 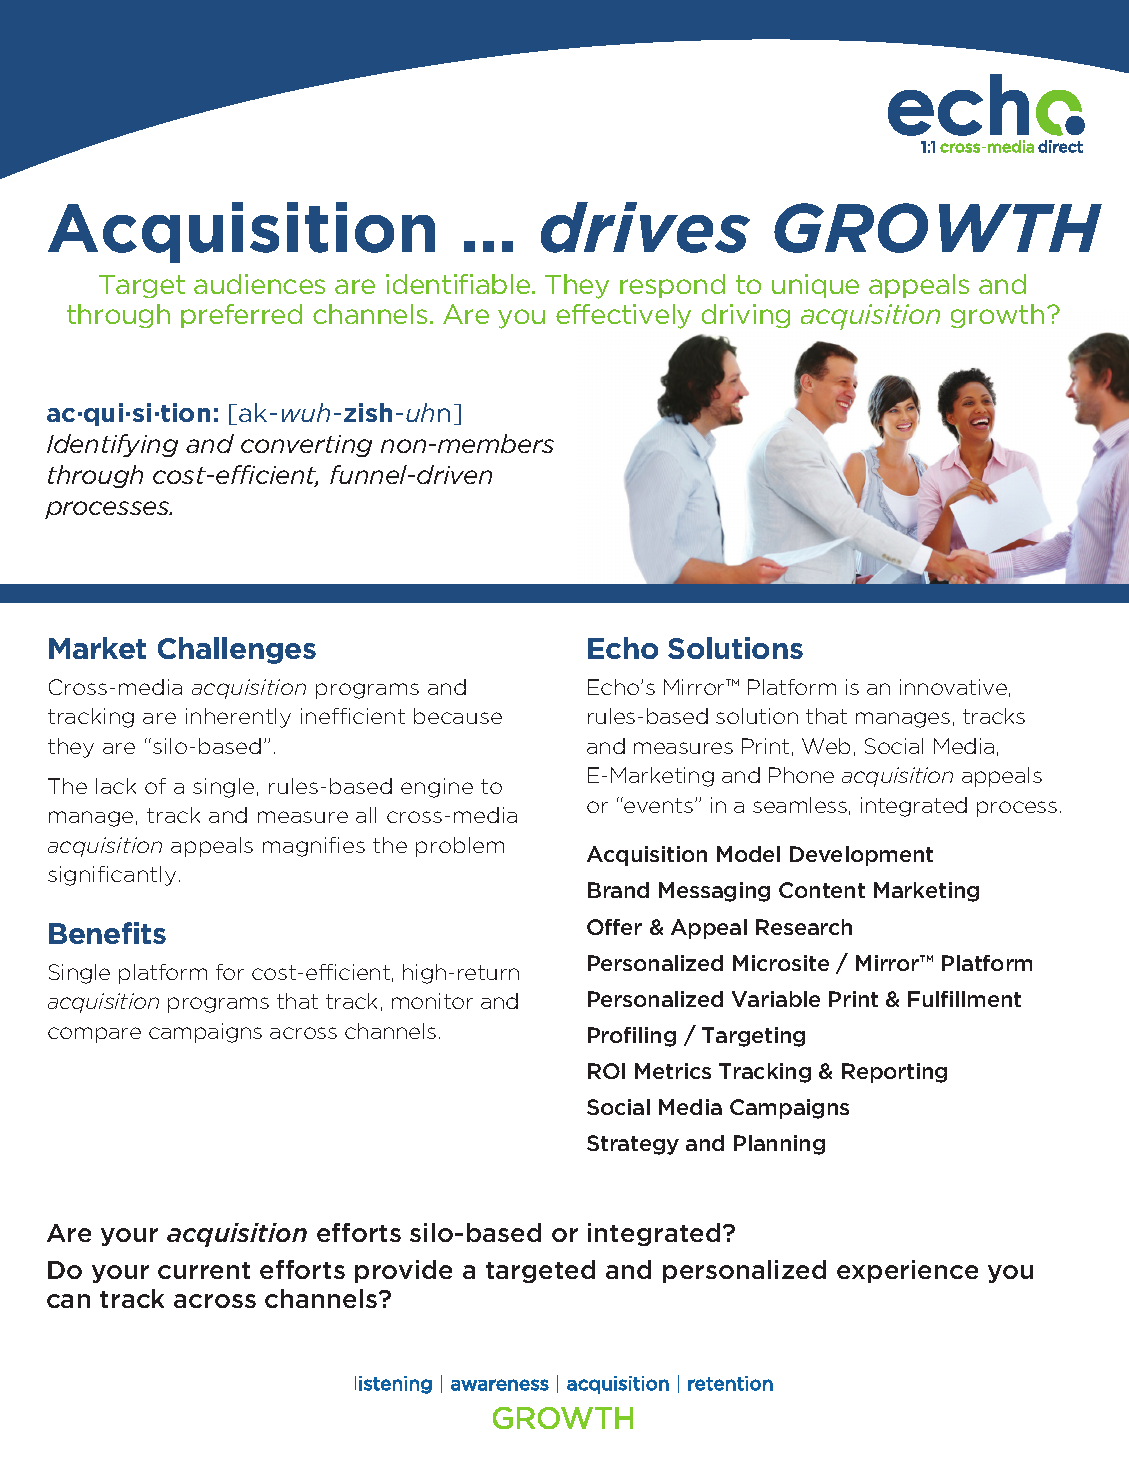 What do you see at coordinates (458, 716) in the document?
I see `because` at bounding box center [458, 716].
